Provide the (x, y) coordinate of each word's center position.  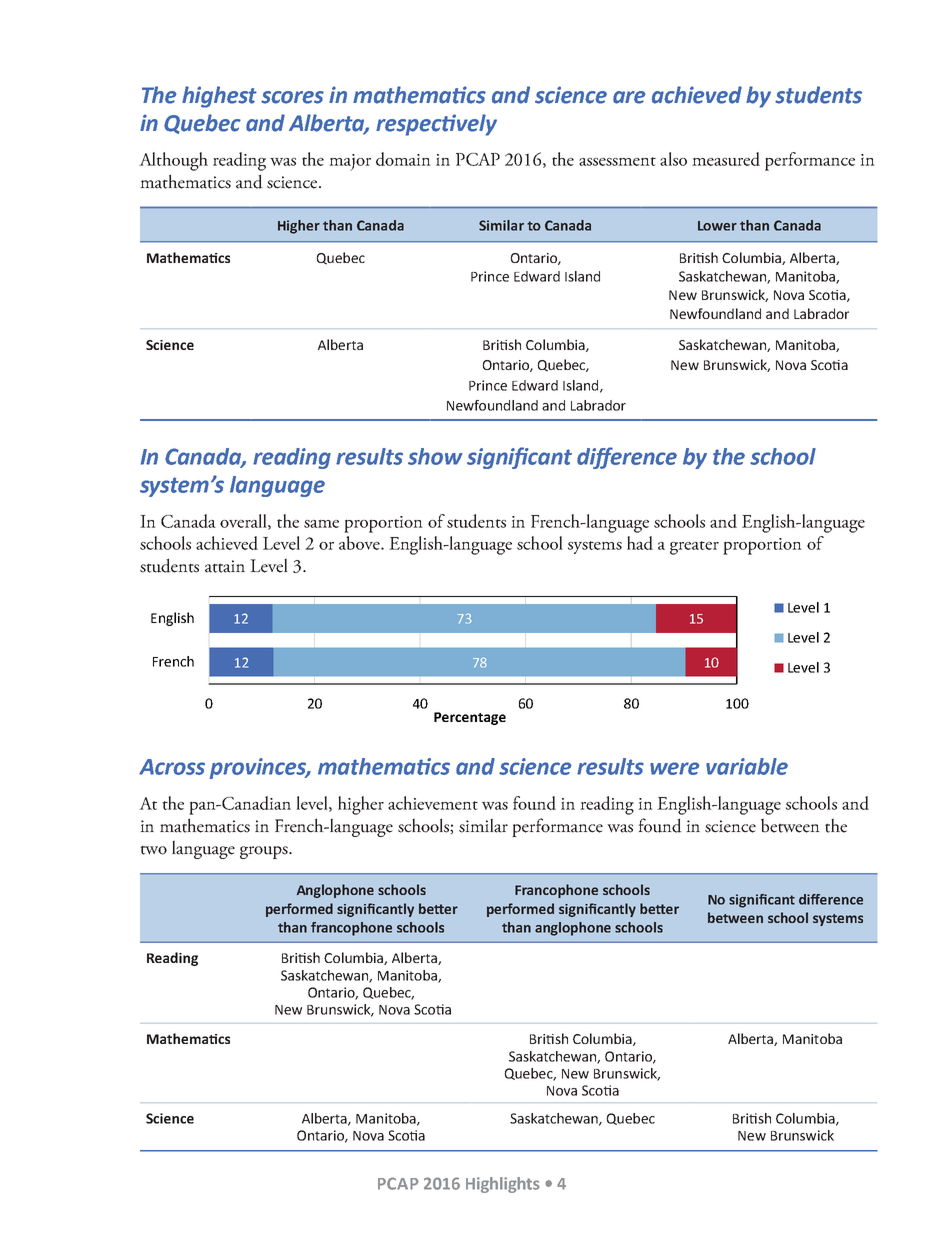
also (673, 159)
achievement (433, 803)
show (435, 456)
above (360, 543)
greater (694, 548)
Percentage (470, 718)
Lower (717, 226)
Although (173, 161)
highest (219, 97)
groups (265, 852)
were (675, 768)
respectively (436, 125)
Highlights (503, 1185)
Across (172, 767)
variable (747, 766)
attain (225, 566)
